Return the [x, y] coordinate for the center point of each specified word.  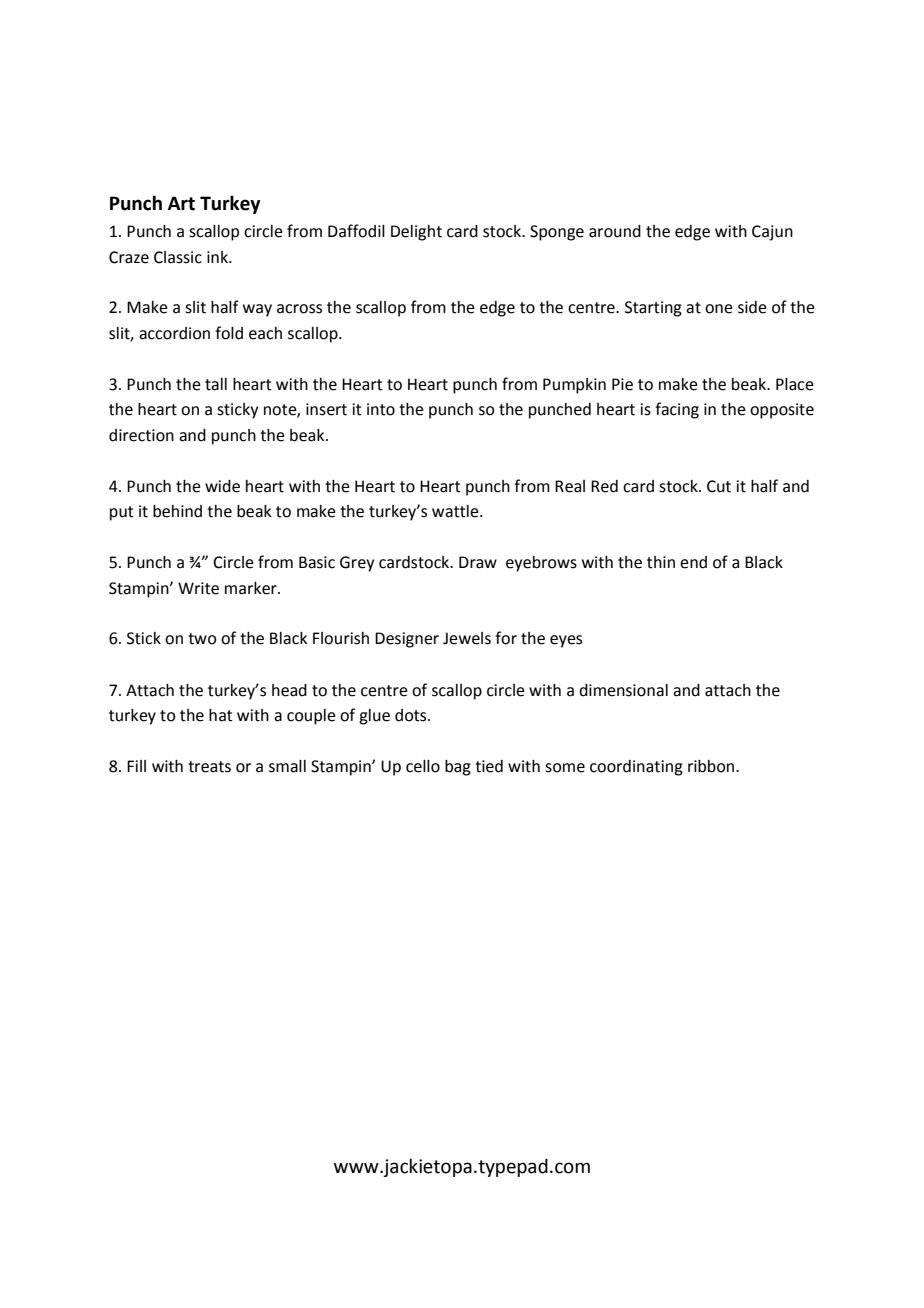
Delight [416, 233]
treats [209, 767]
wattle [456, 511]
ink [218, 257]
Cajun [772, 233]
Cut [719, 486]
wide [222, 486]
